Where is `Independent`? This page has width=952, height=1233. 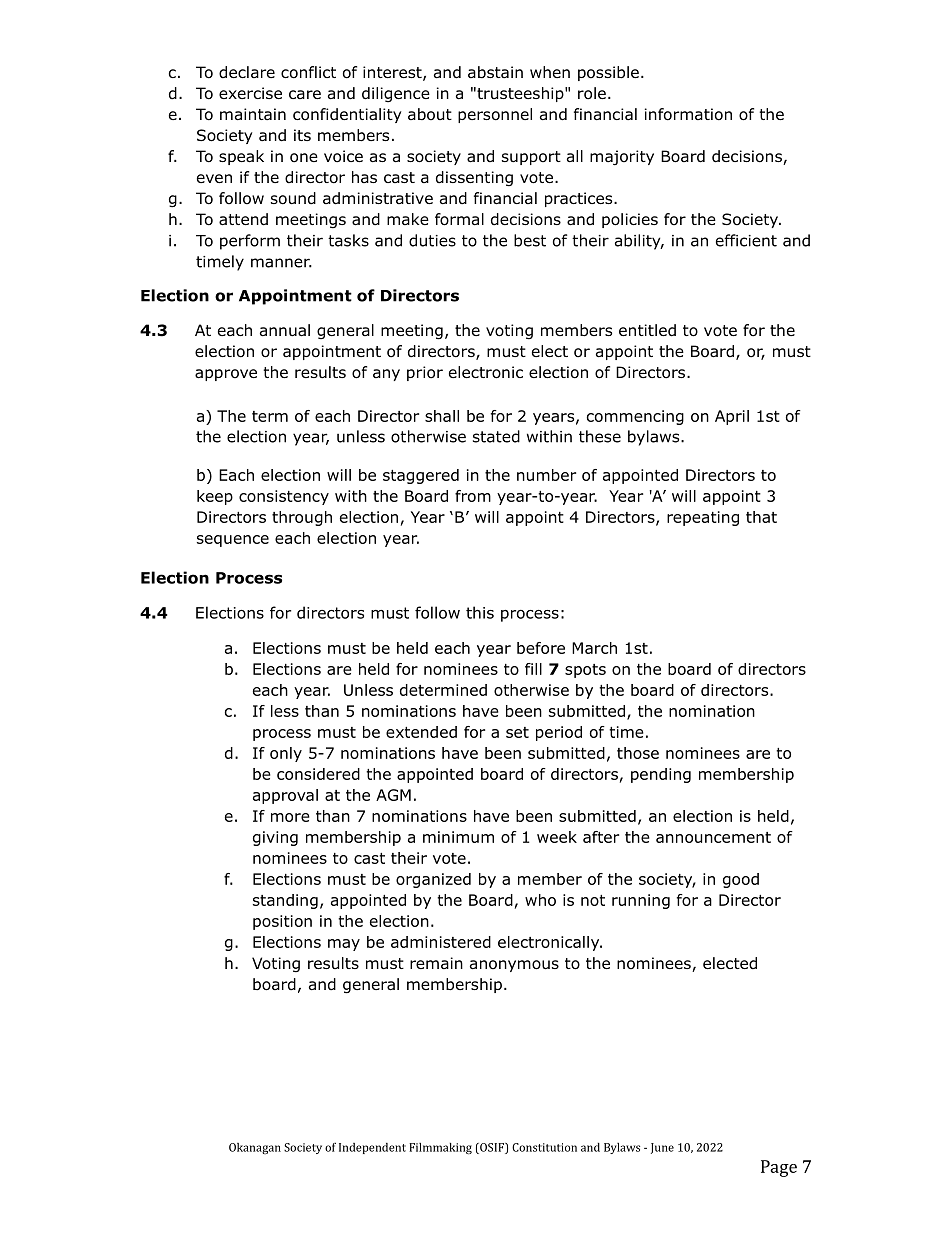
Independent is located at coordinates (372, 1148).
